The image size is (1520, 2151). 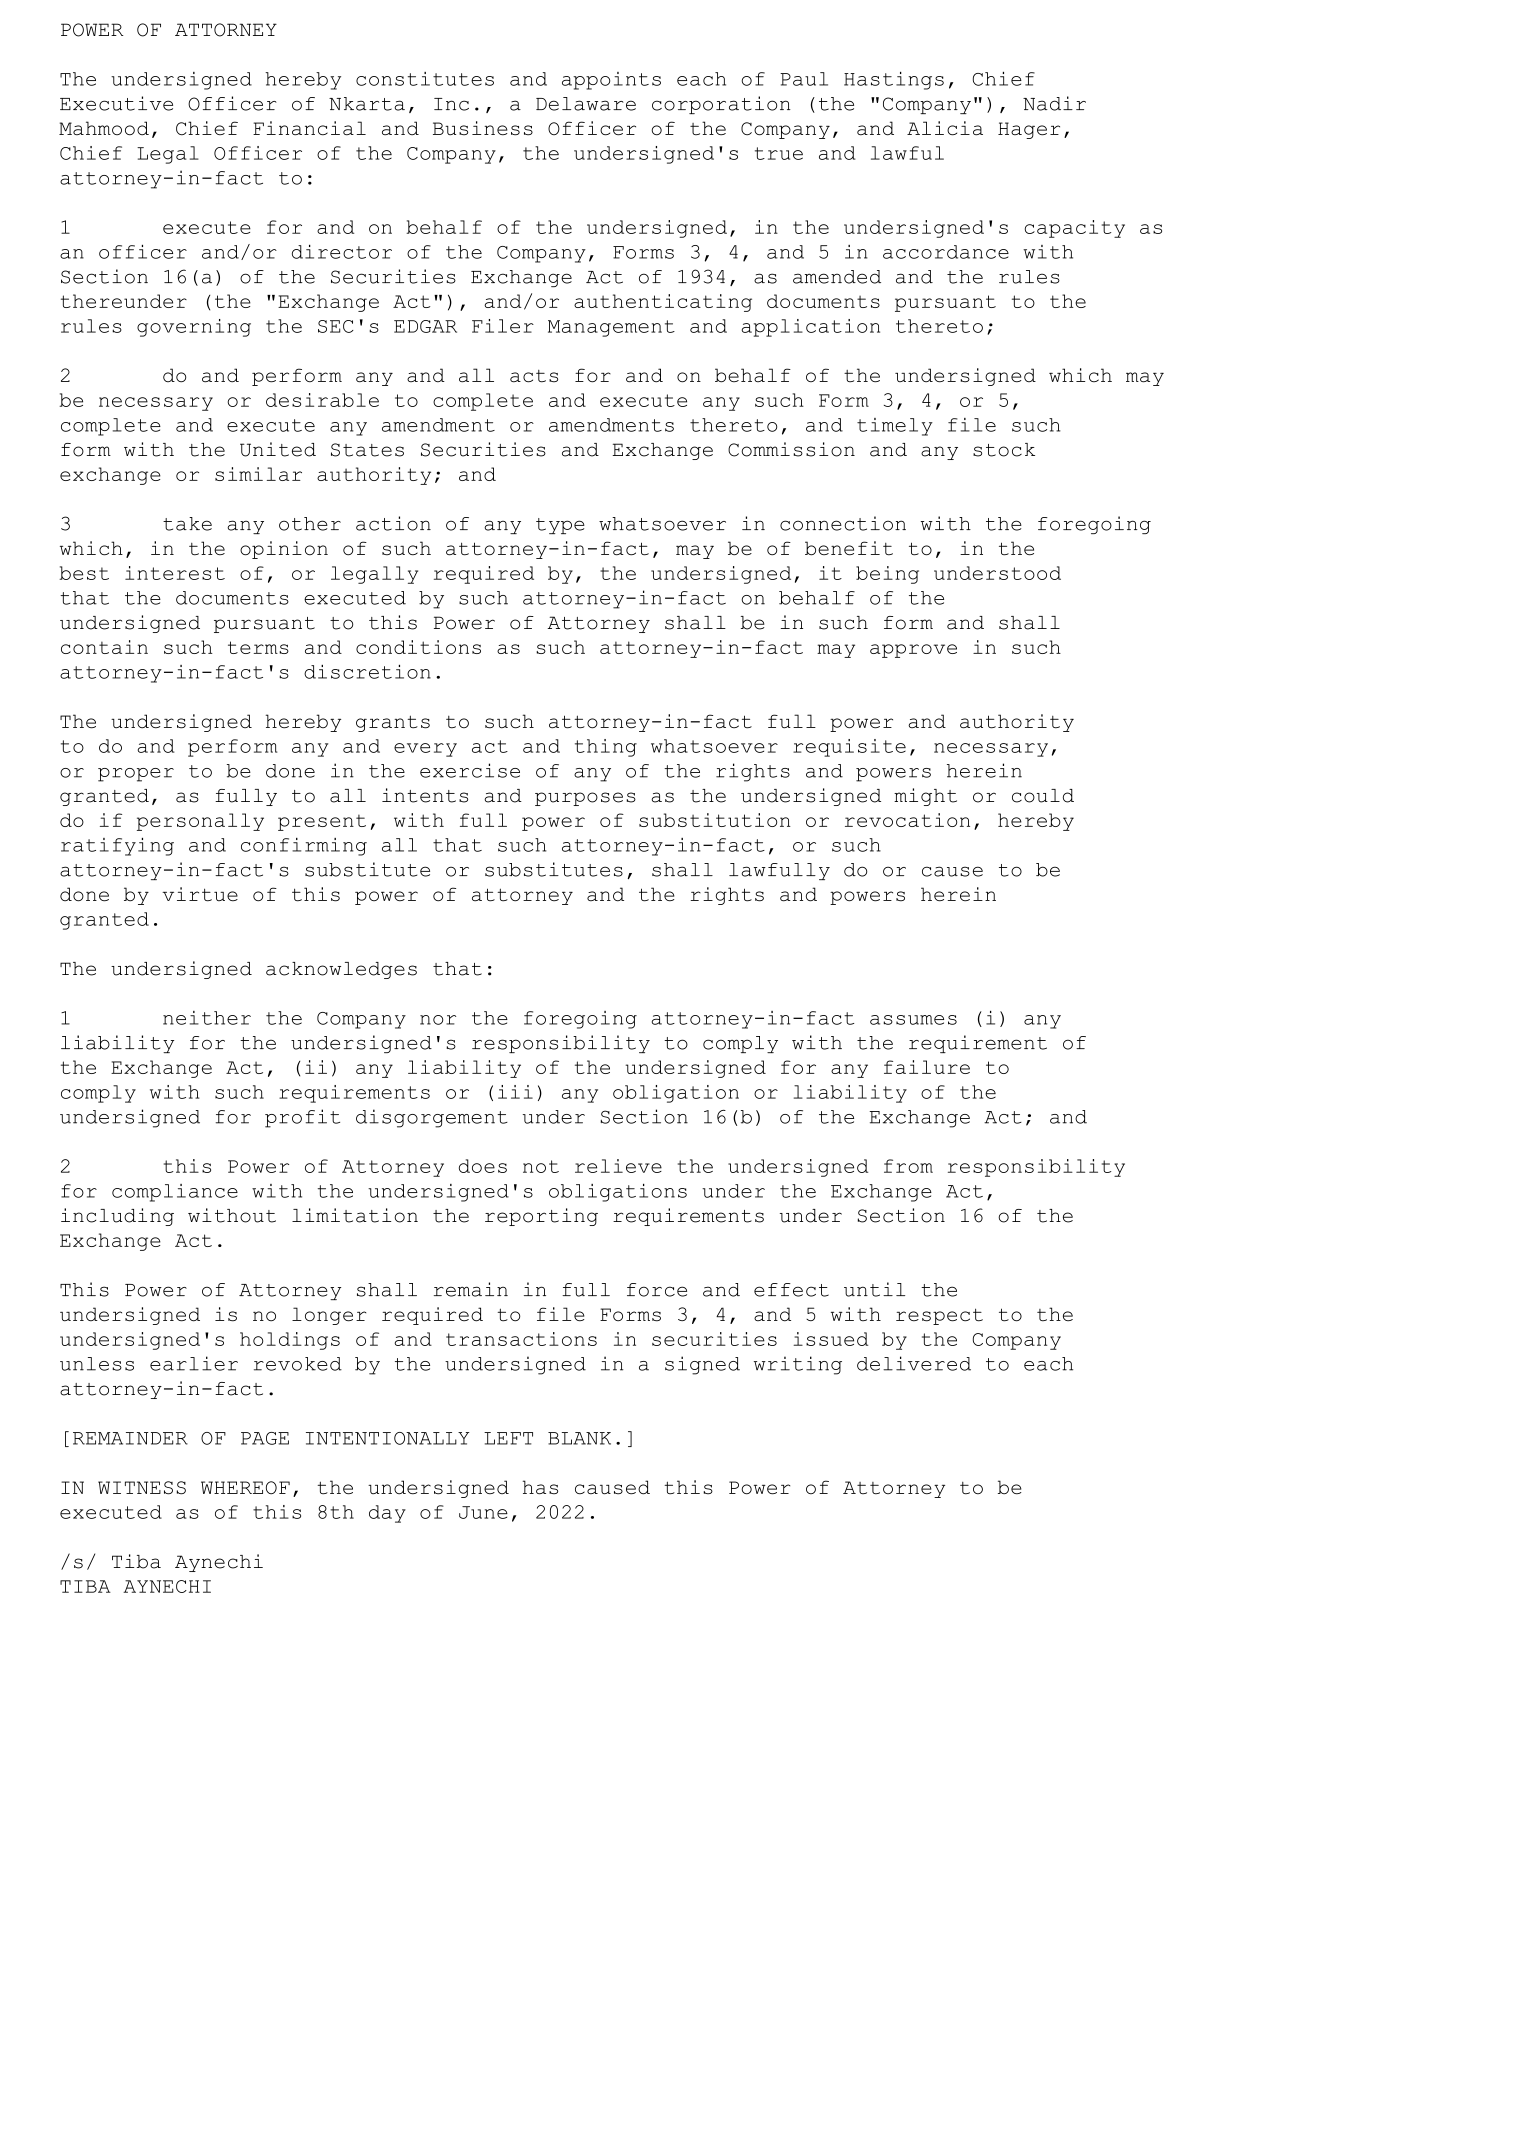 What do you see at coordinates (895, 427) in the screenshot?
I see `timely` at bounding box center [895, 427].
